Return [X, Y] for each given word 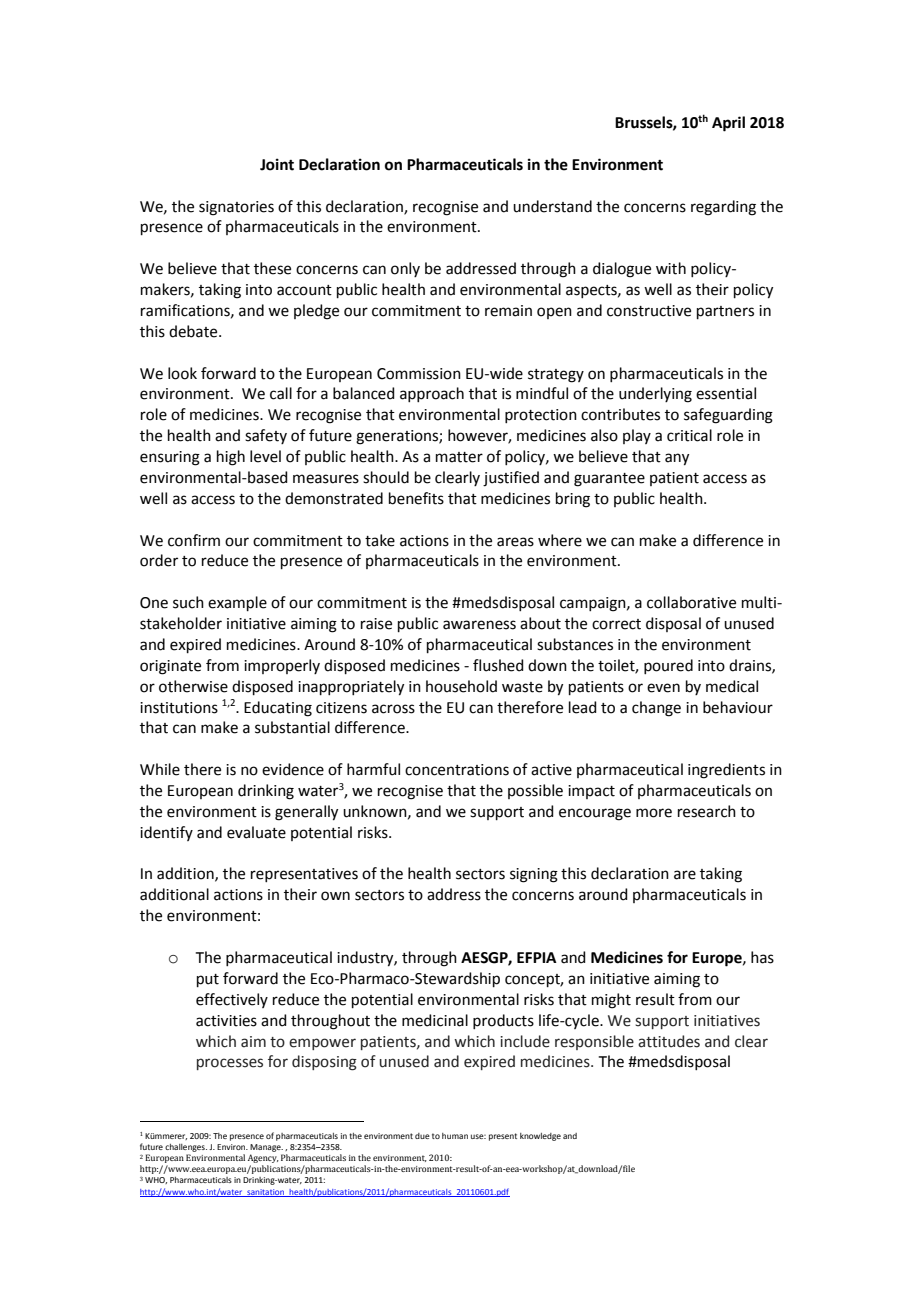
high [231, 458]
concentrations [457, 770]
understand [552, 206]
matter [459, 457]
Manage [266, 1148]
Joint [277, 164]
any [677, 459]
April [728, 124]
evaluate [256, 832]
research [707, 811]
